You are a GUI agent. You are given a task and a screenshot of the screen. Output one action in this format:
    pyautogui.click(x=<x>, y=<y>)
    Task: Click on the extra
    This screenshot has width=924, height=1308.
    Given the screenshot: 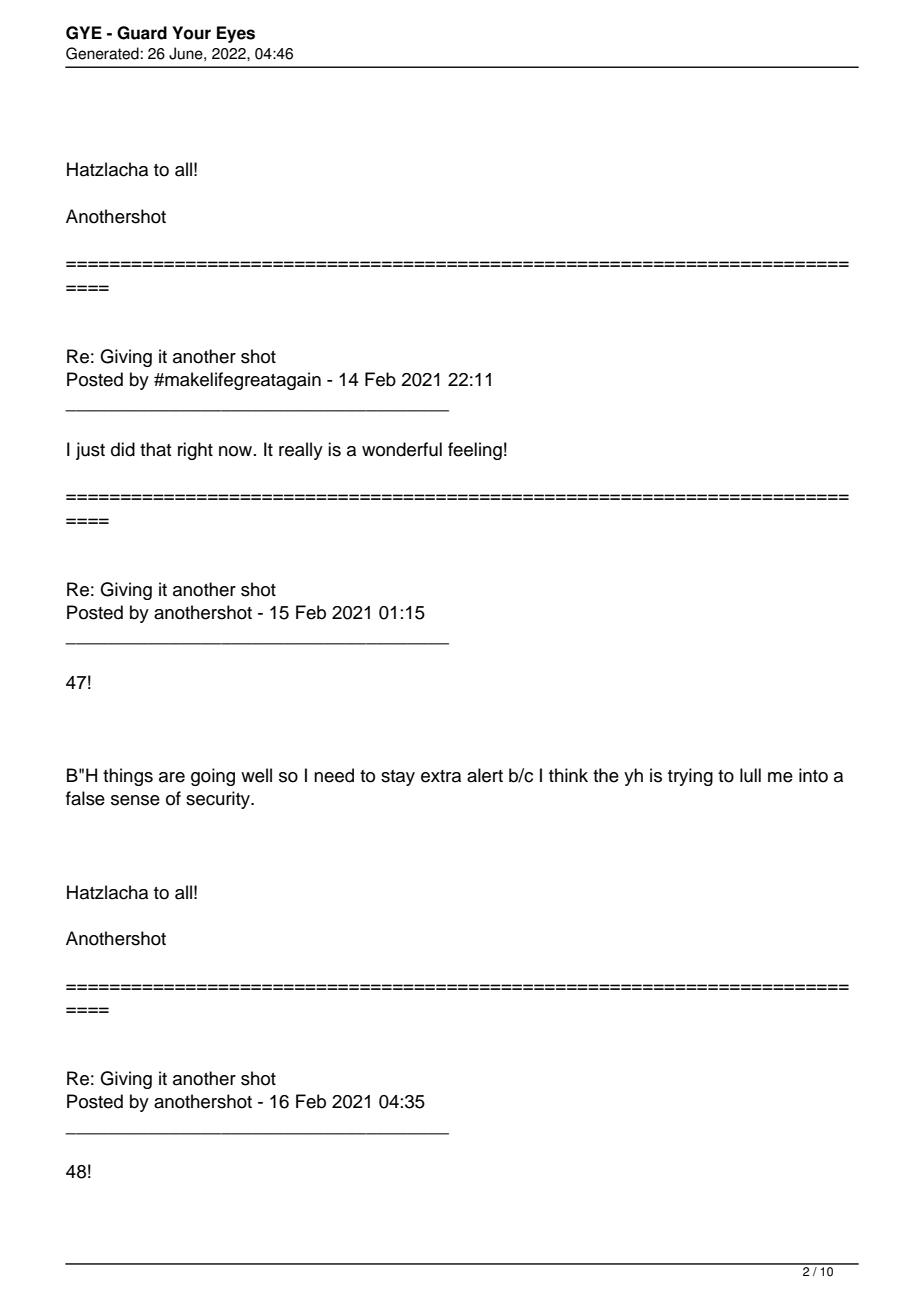 What is the action you would take?
    pyautogui.click(x=441, y=776)
